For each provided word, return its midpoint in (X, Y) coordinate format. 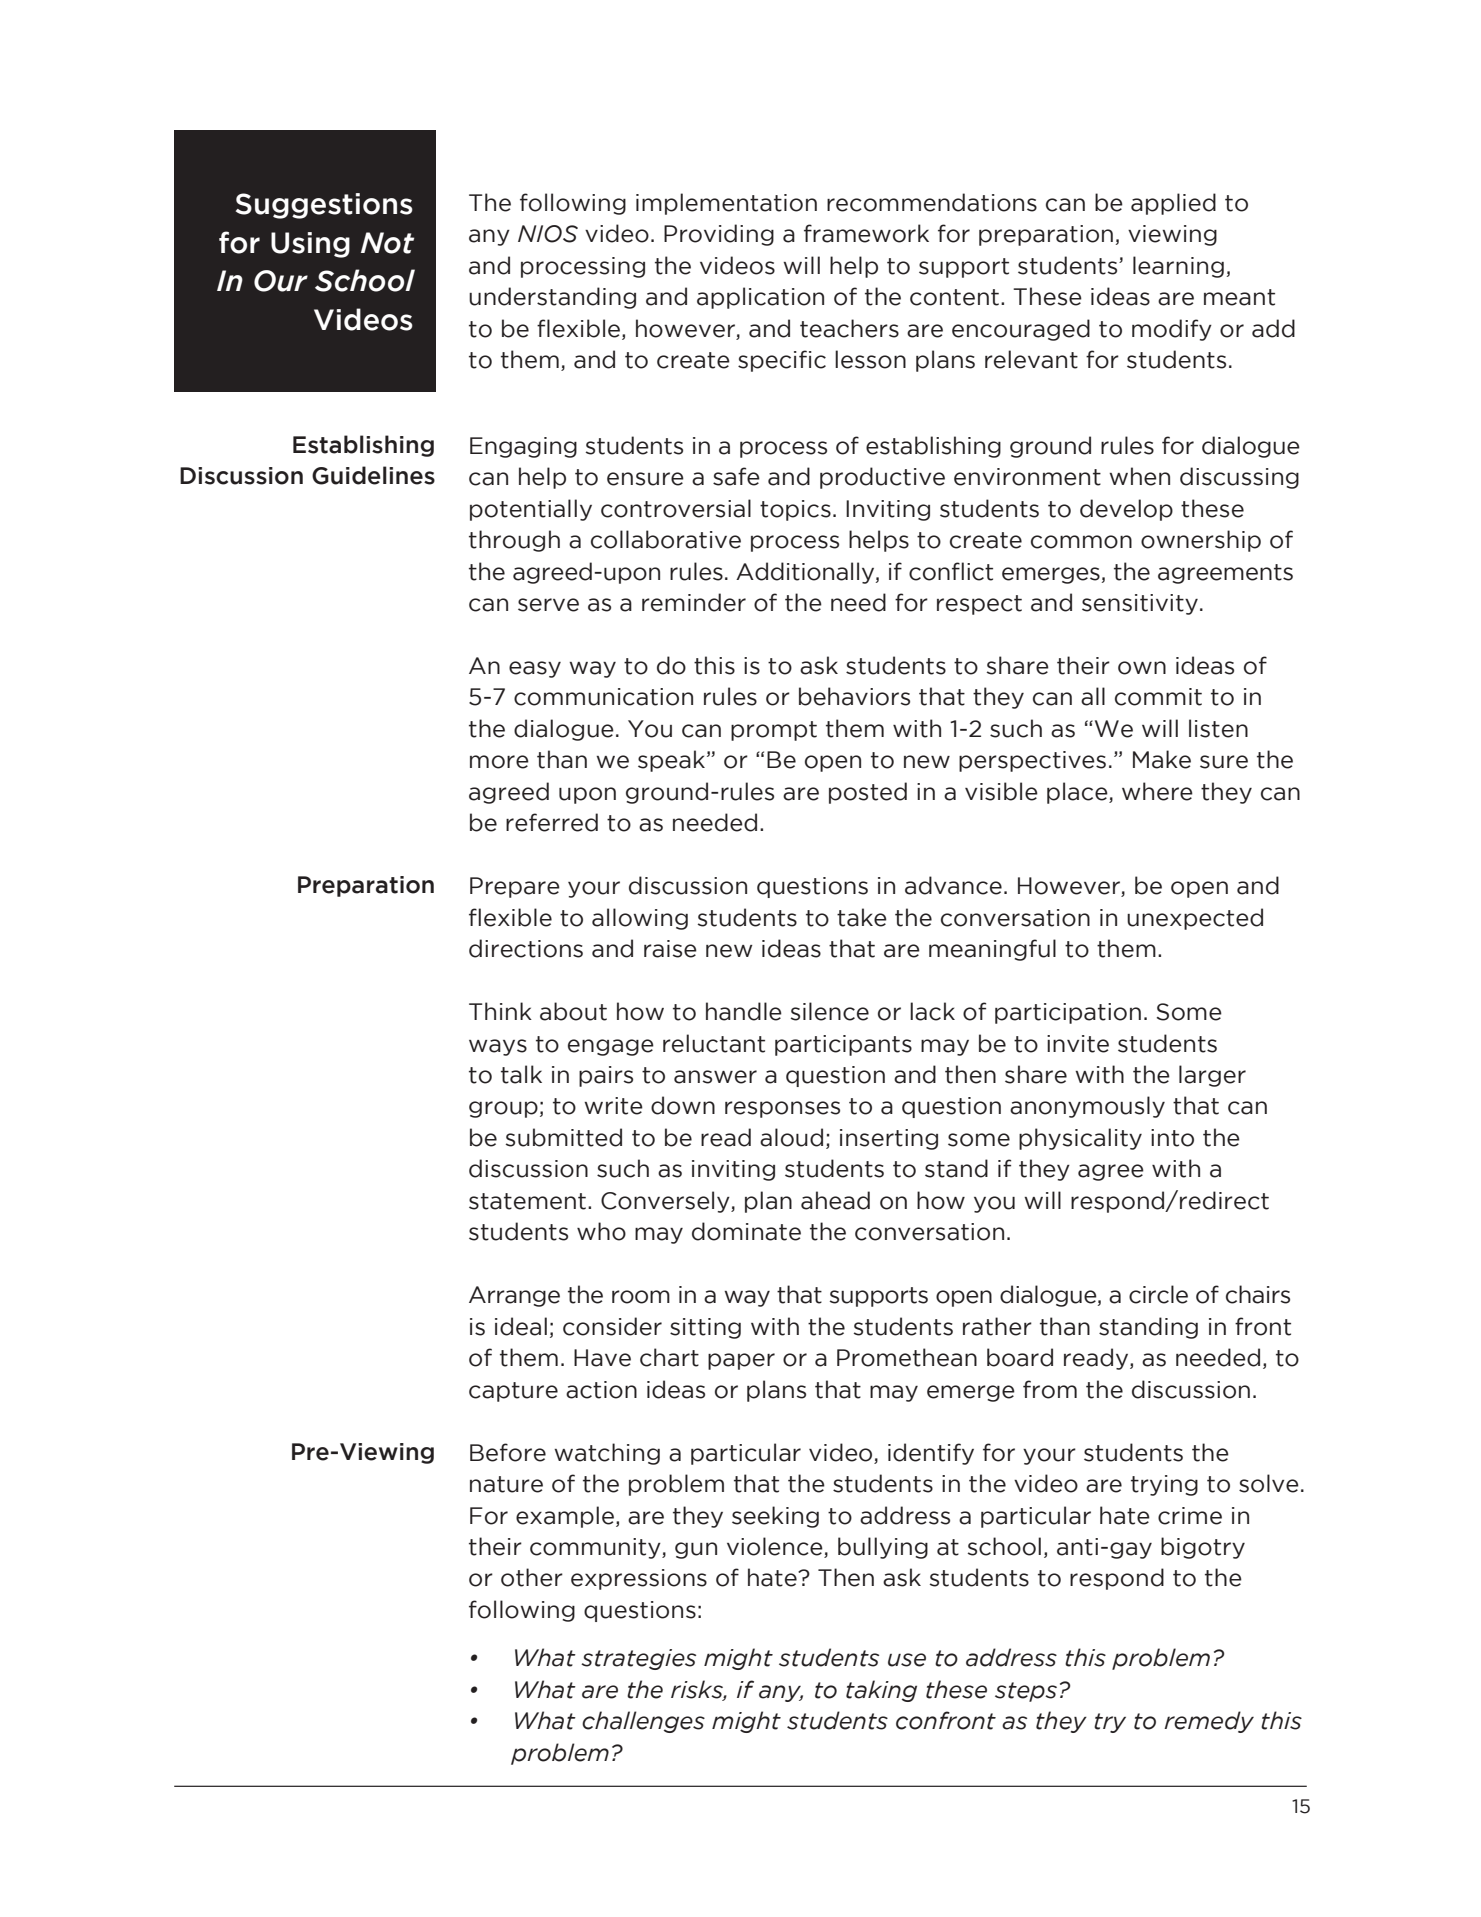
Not (387, 243)
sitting (705, 1328)
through (514, 541)
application (760, 298)
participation (1068, 1013)
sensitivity (1140, 604)
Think (500, 1011)
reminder (694, 602)
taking (881, 1691)
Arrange (514, 1296)
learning (1178, 267)
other (532, 1577)
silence (830, 1011)
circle (1158, 1294)
